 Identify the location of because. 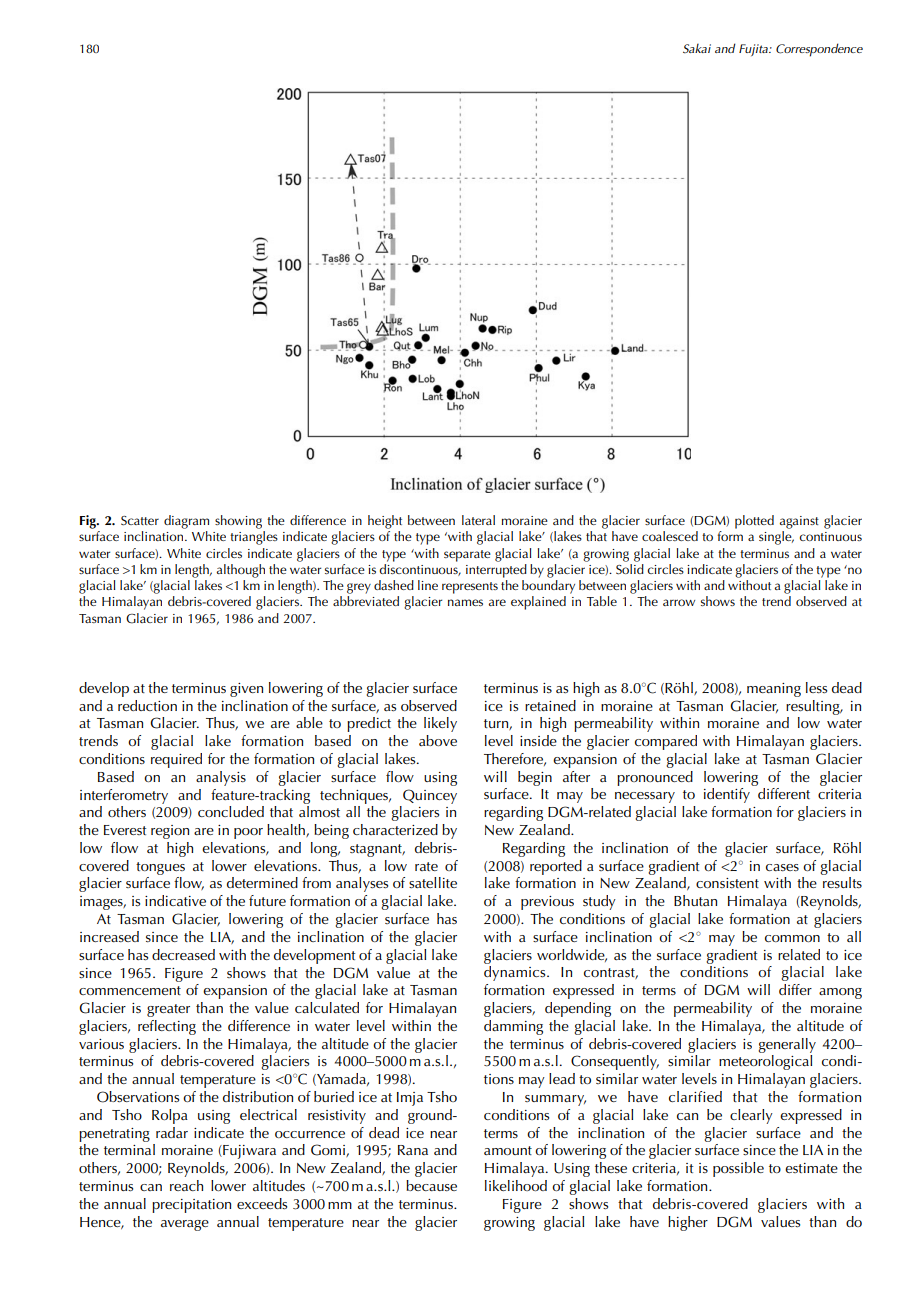
(431, 1185).
